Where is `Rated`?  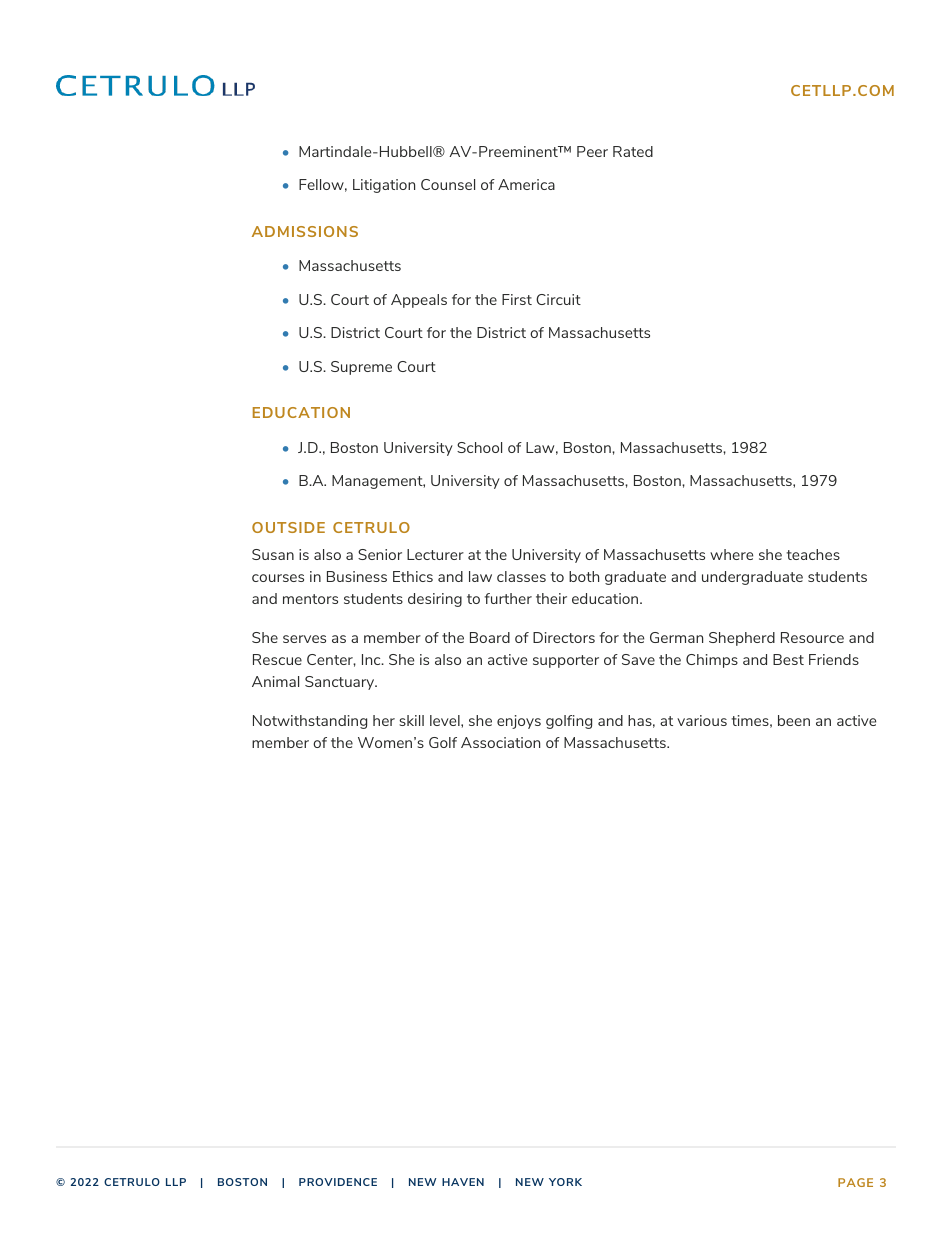
Rated is located at coordinates (633, 151).
